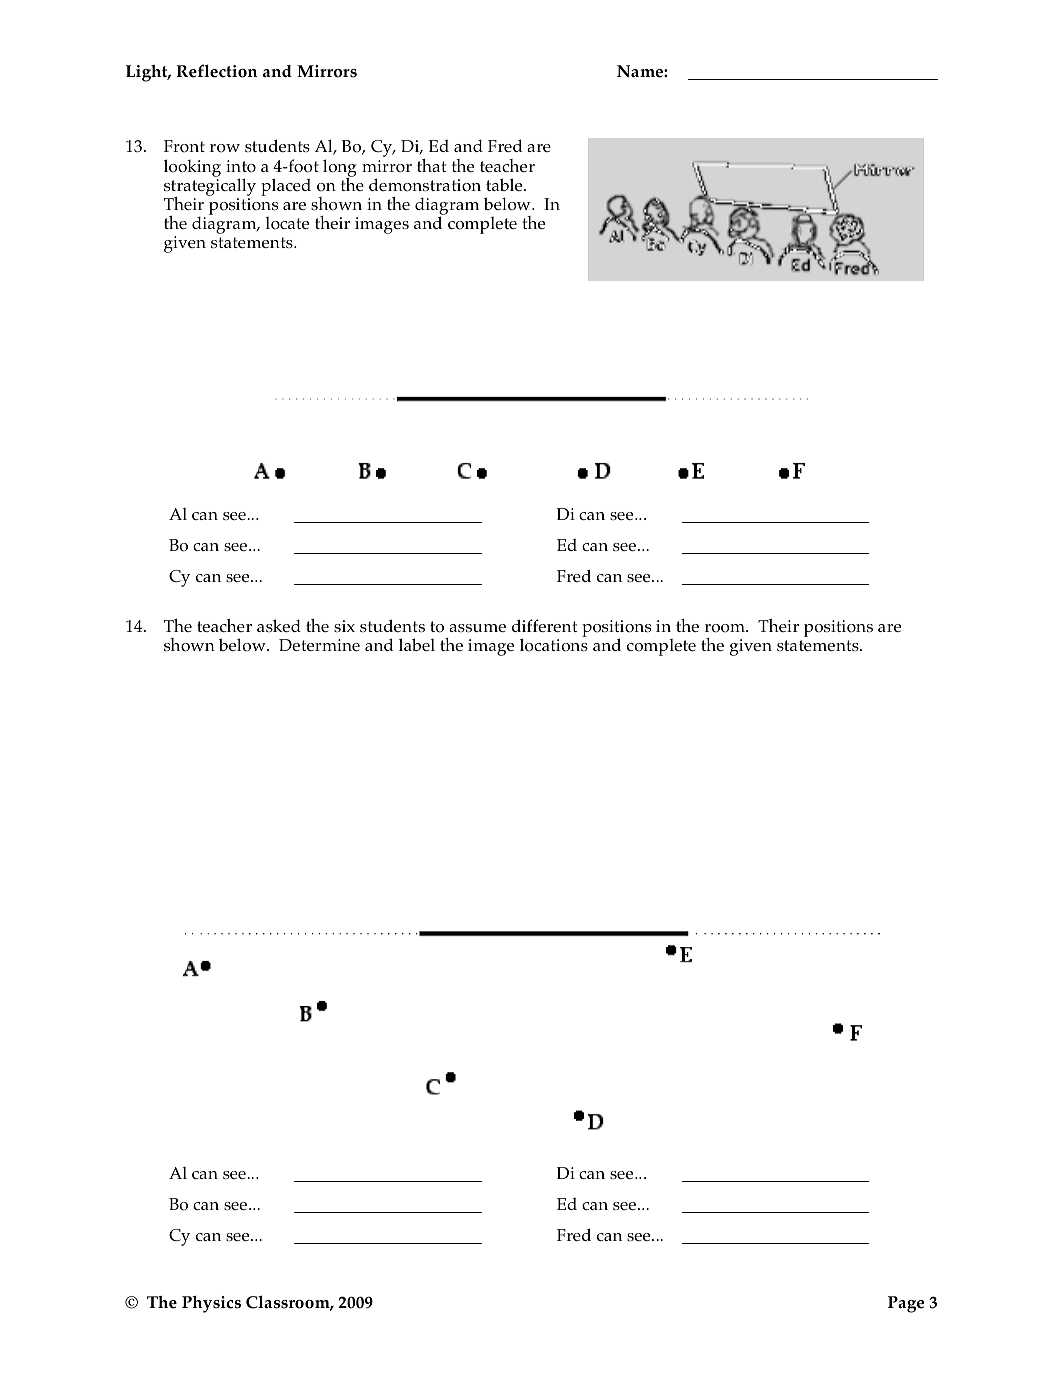  I want to click on locations, so click(554, 645).
